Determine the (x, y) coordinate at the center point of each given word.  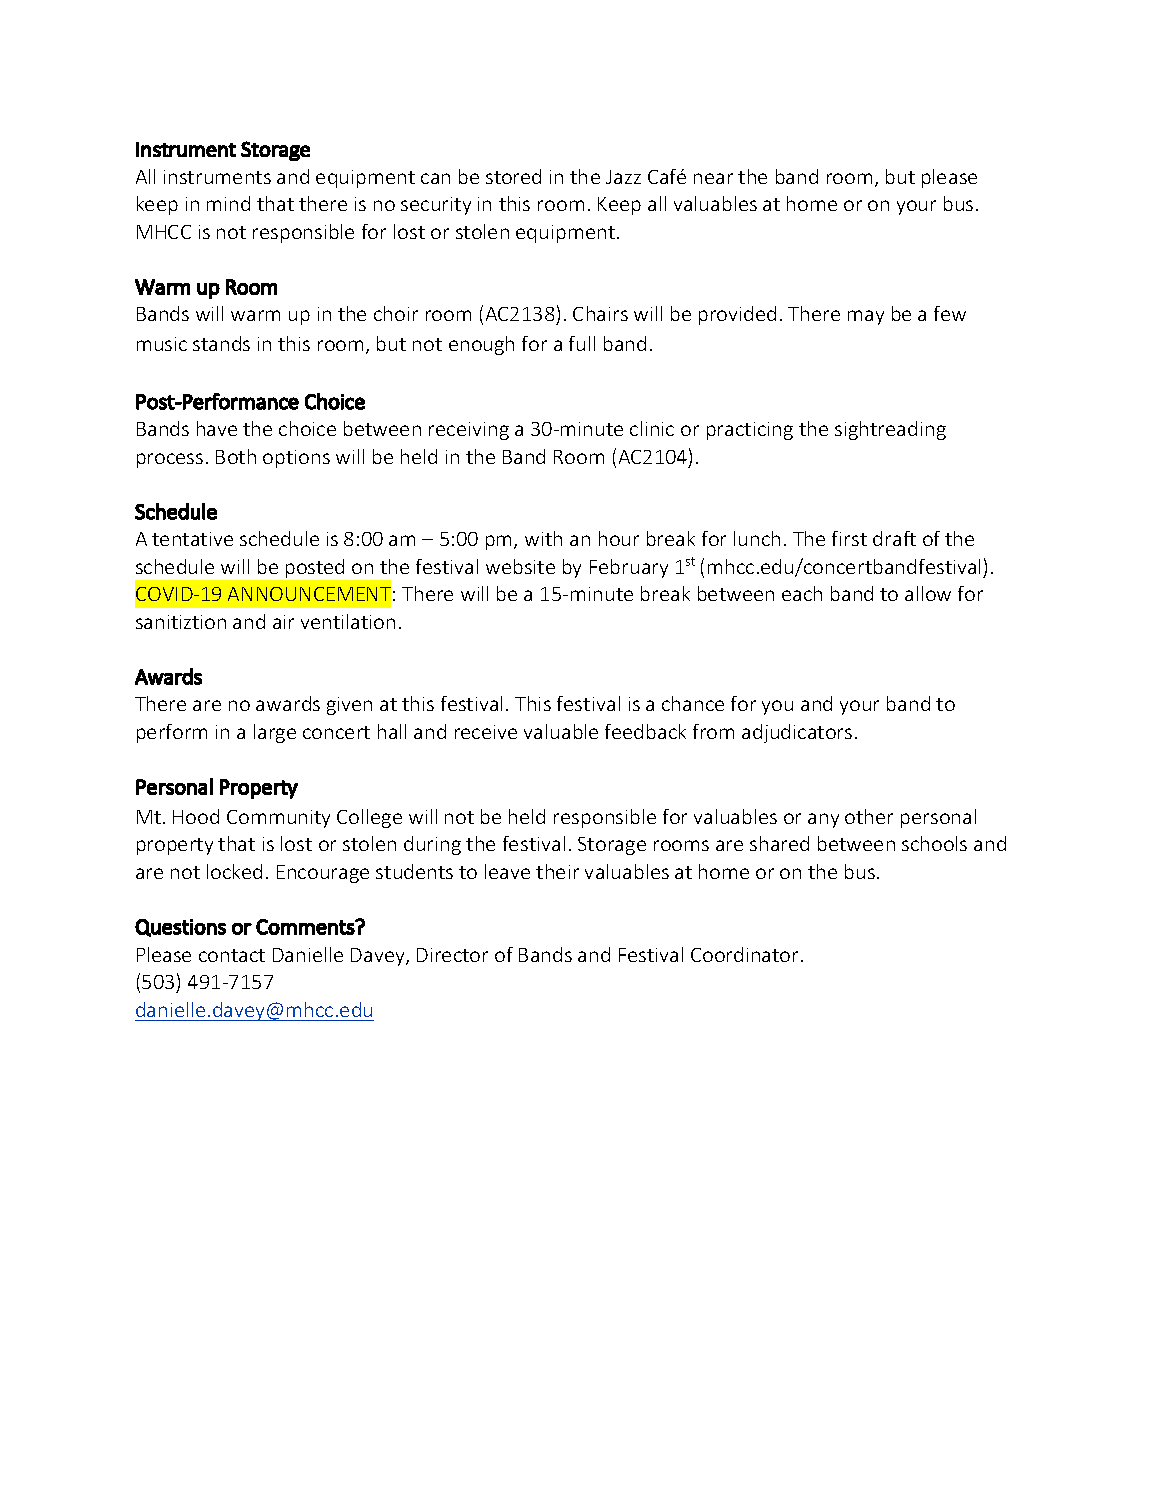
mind (228, 203)
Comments (306, 927)
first (849, 538)
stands (221, 343)
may (866, 317)
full (582, 343)
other (869, 816)
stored (513, 176)
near (713, 178)
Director (452, 955)
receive (486, 732)
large (275, 733)
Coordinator (746, 954)
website (520, 566)
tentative (192, 539)
